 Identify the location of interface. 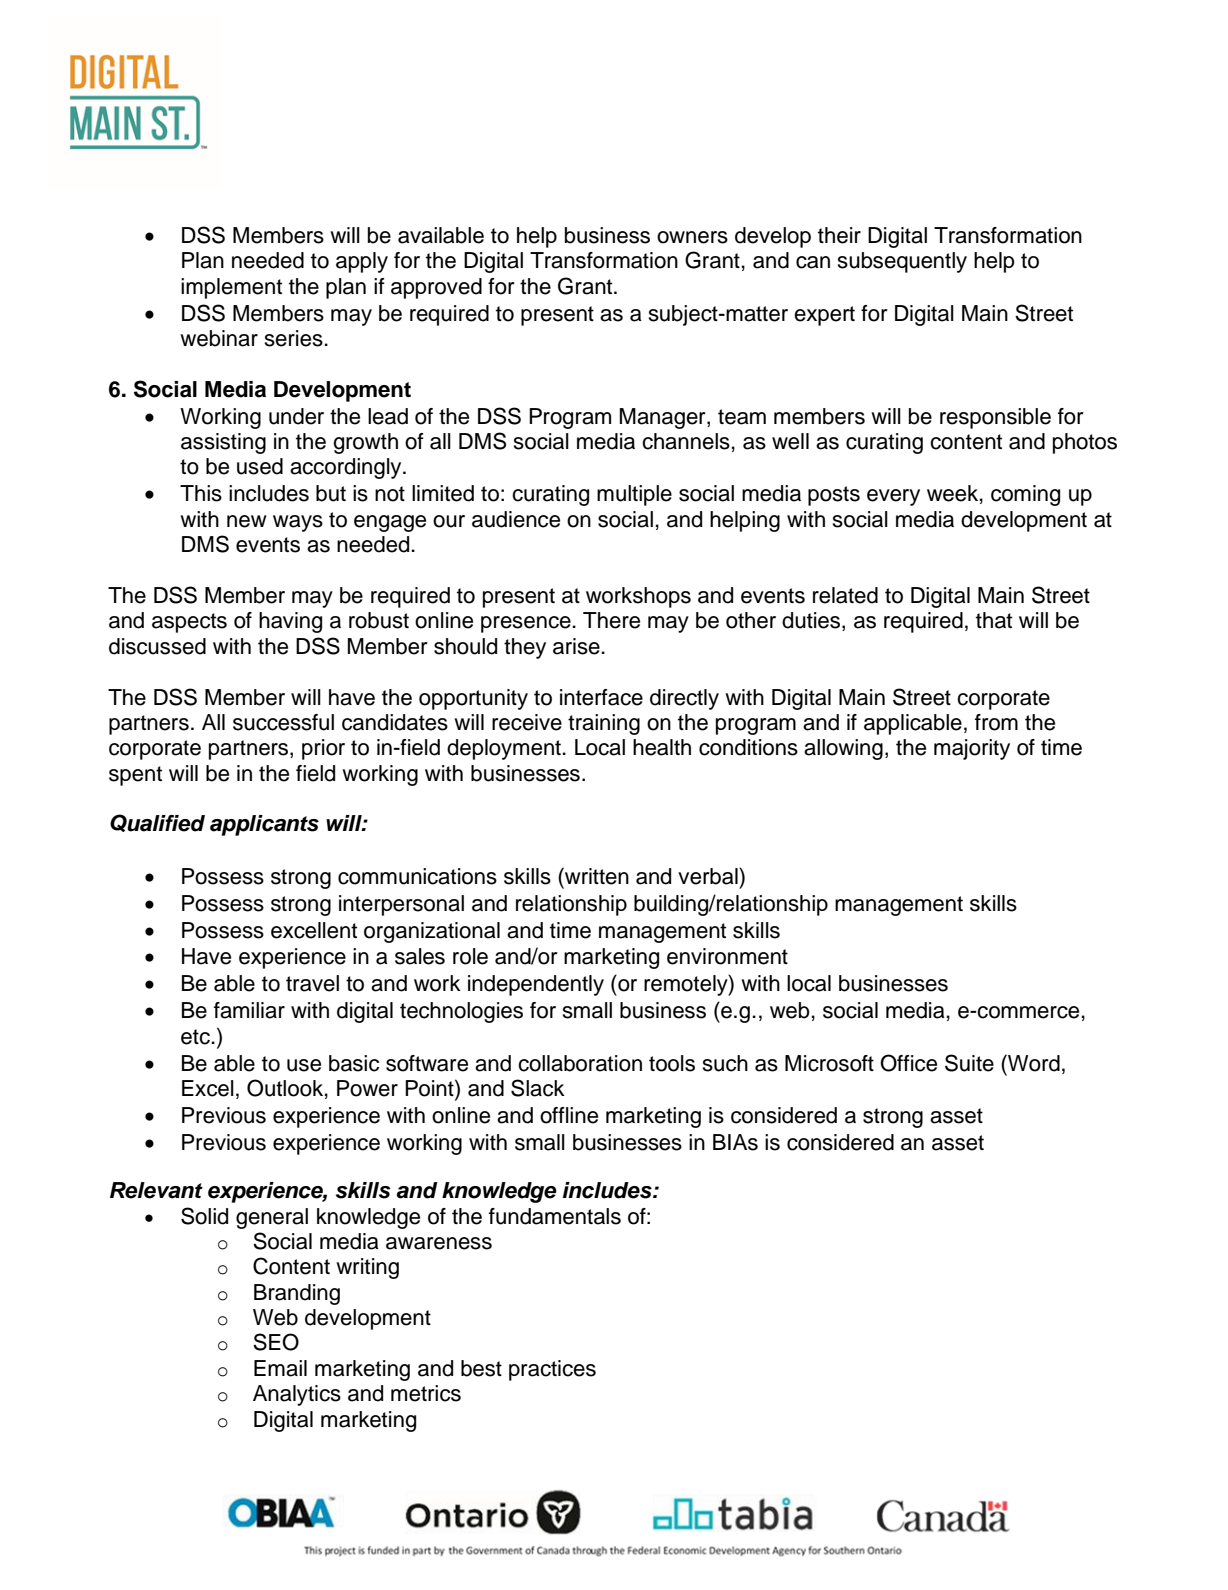
(601, 697).
